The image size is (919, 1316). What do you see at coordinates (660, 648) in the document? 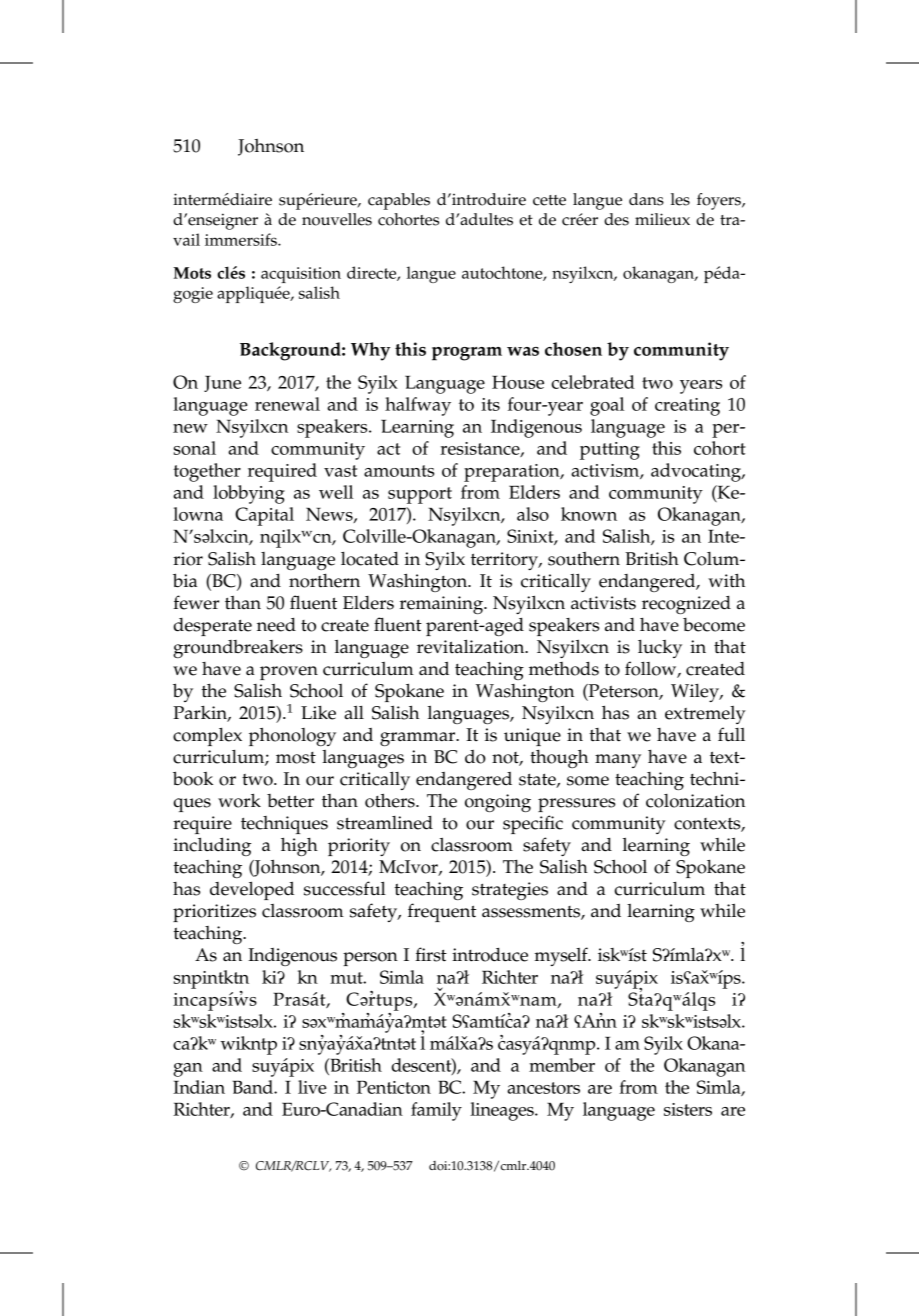
I see `lucky` at bounding box center [660, 648].
